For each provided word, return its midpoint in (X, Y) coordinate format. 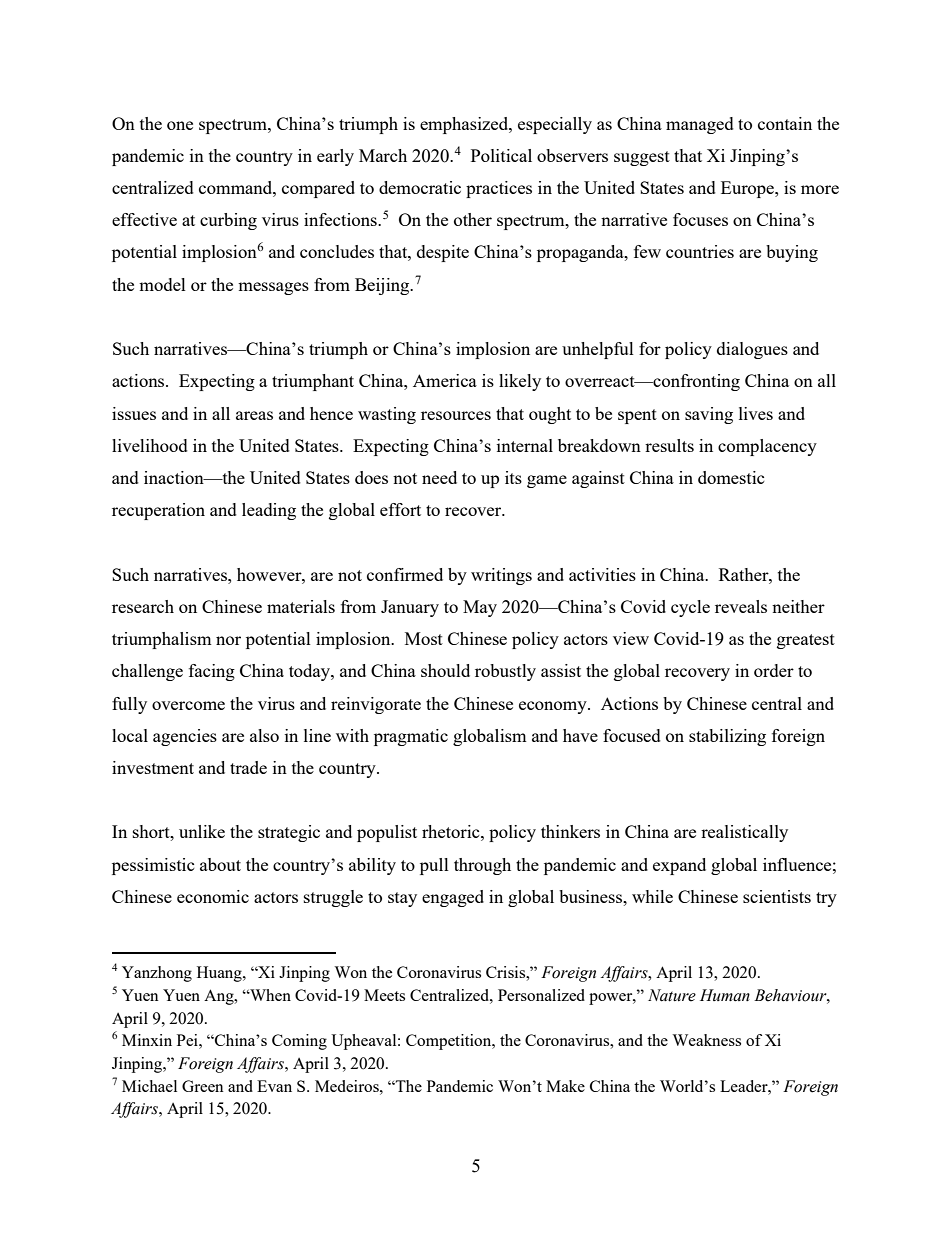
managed (700, 125)
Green (203, 1086)
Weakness (706, 1040)
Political (501, 155)
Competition (450, 1042)
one (180, 125)
